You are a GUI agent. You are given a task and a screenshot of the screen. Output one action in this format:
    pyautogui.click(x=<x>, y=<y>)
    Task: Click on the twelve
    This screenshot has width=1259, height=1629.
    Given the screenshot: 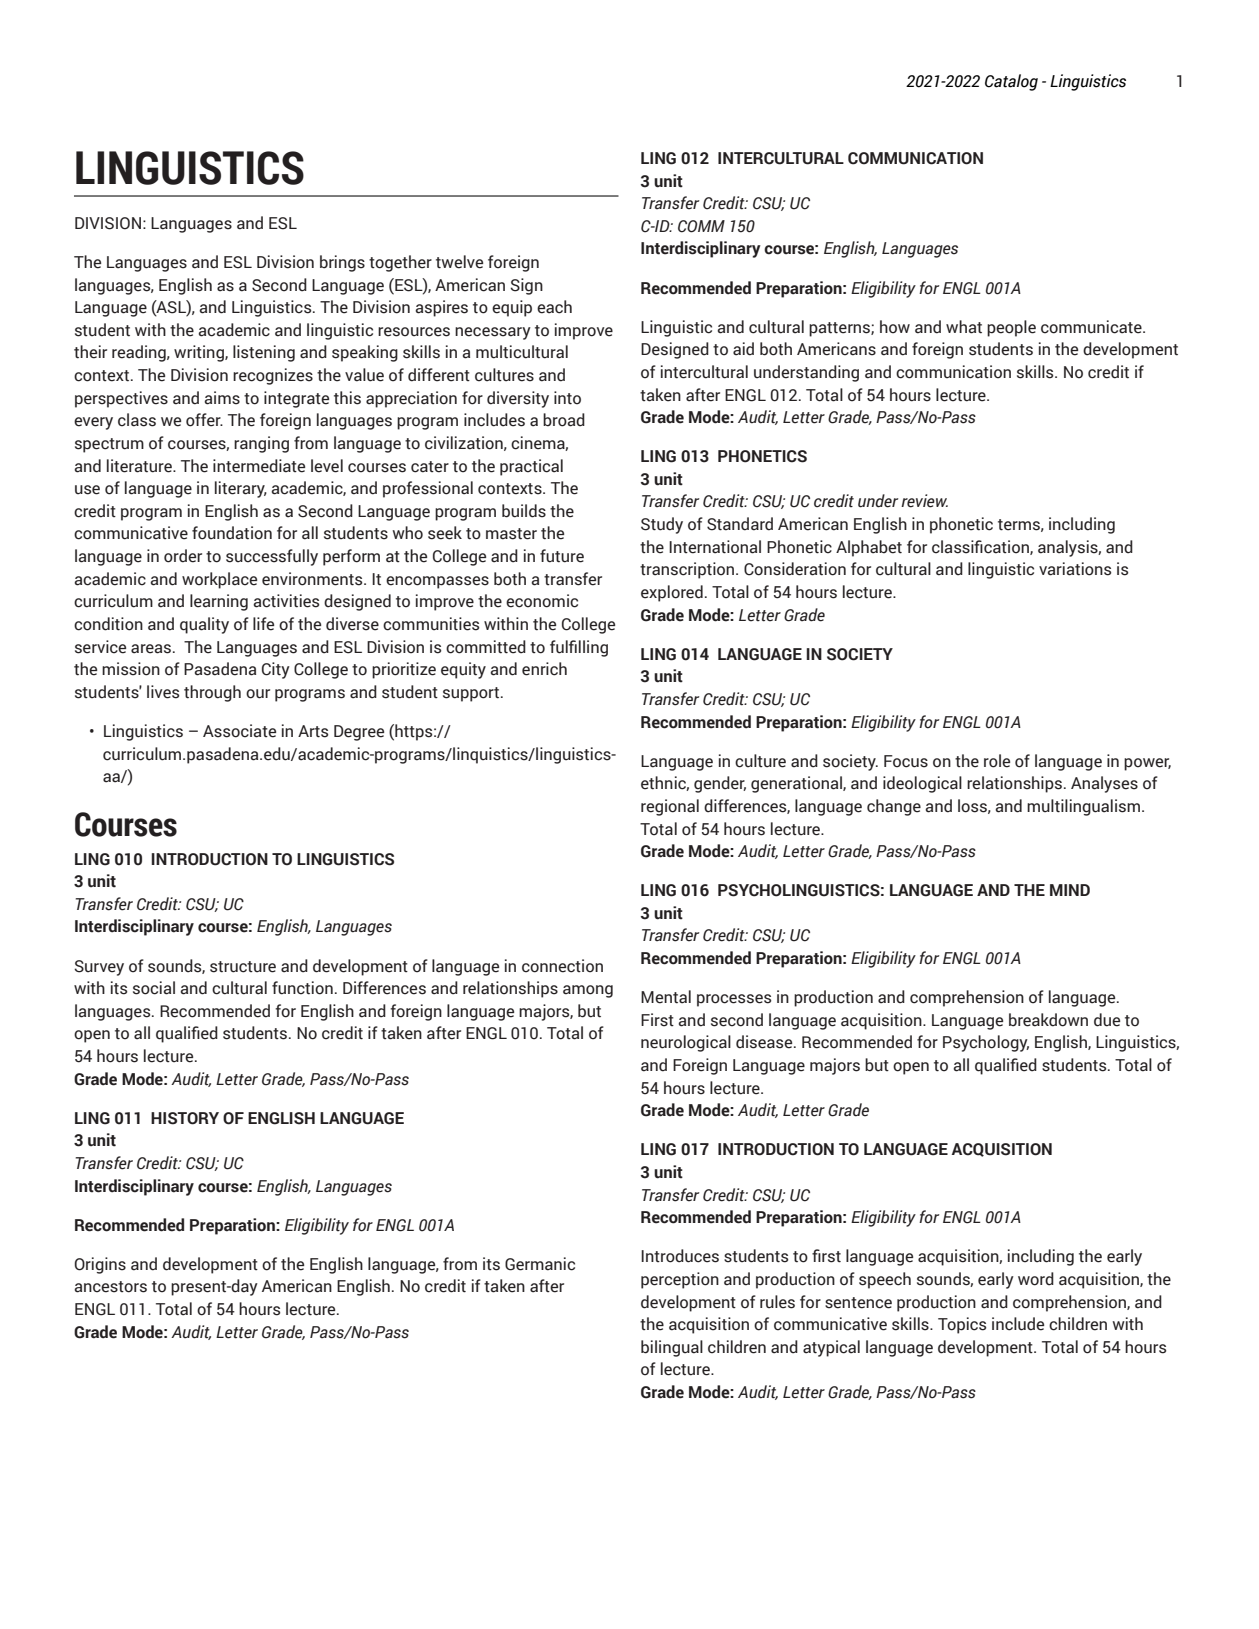 What is the action you would take?
    pyautogui.click(x=459, y=262)
